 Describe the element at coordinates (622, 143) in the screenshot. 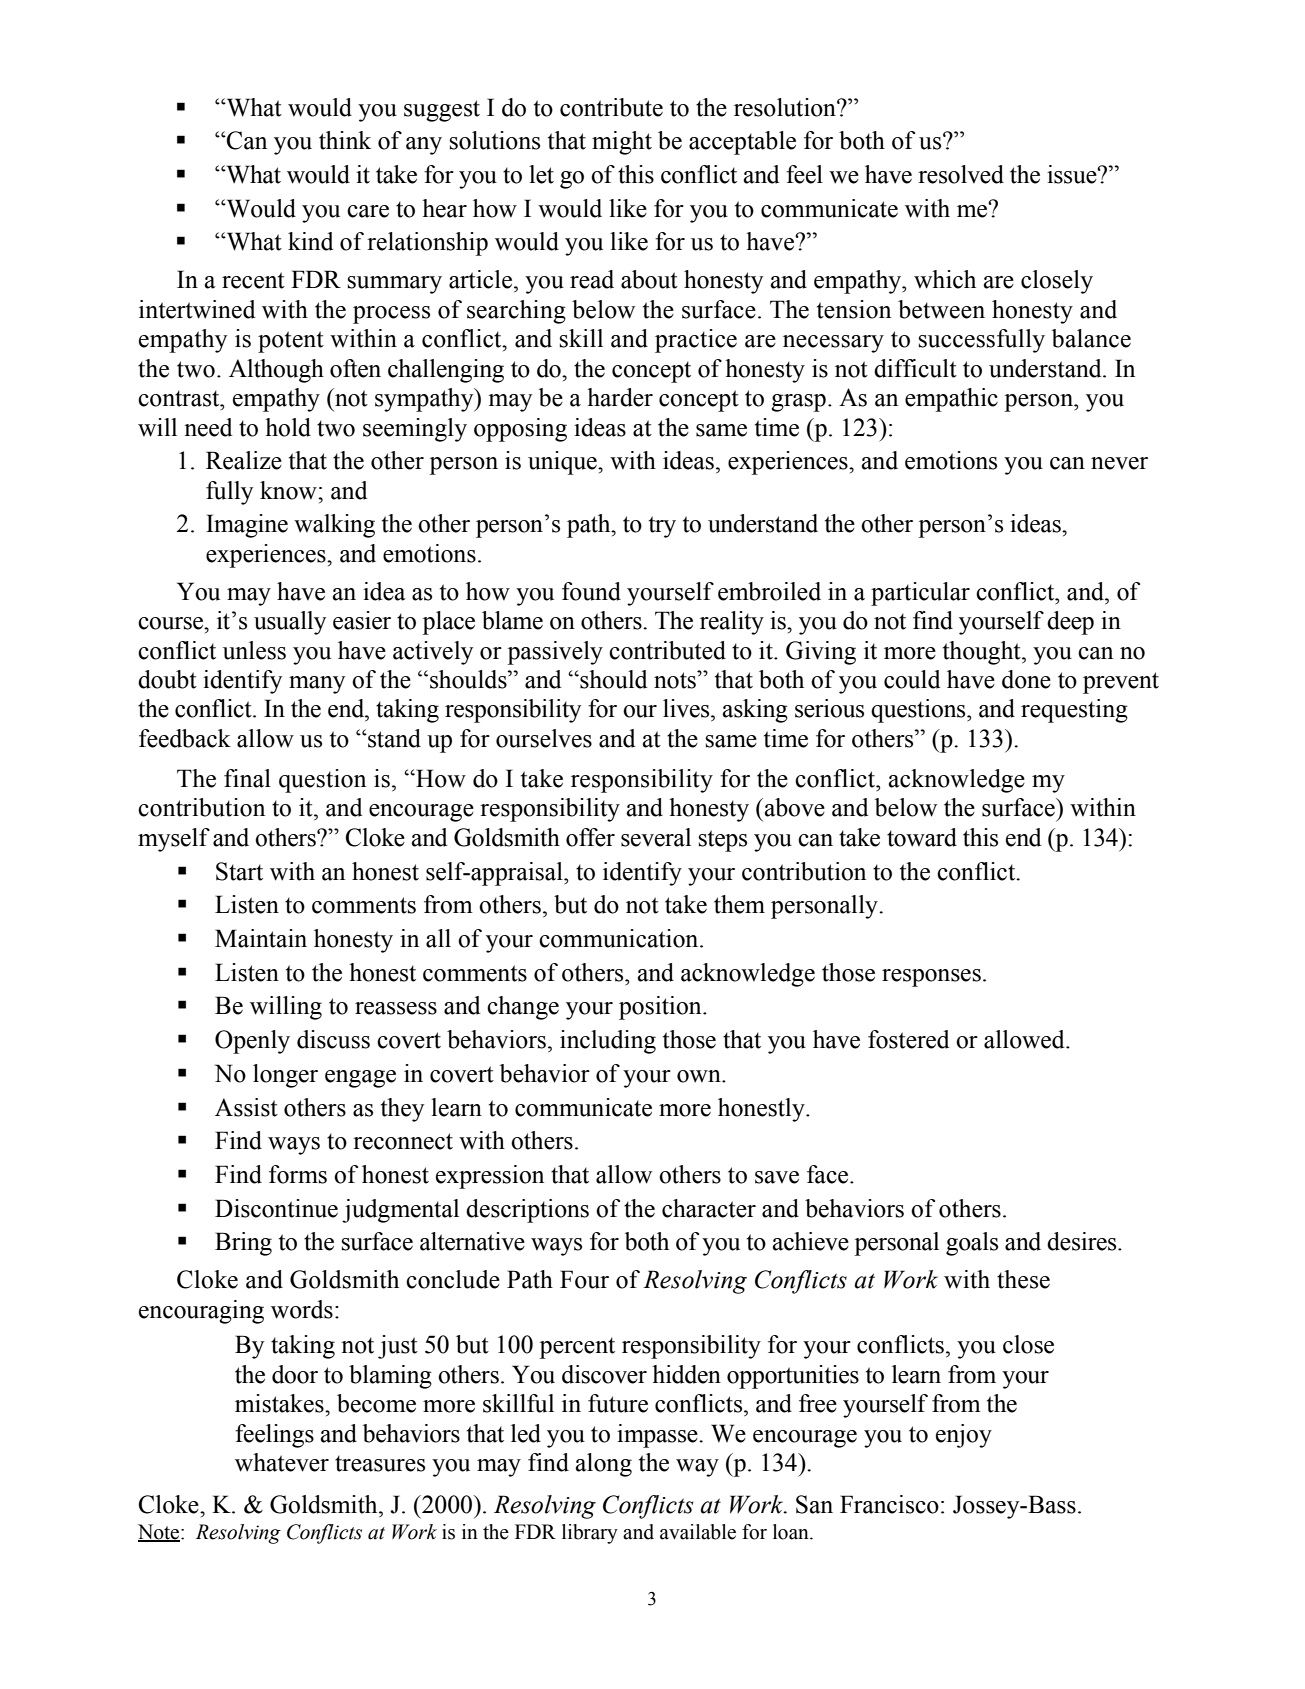

I see `might` at that location.
